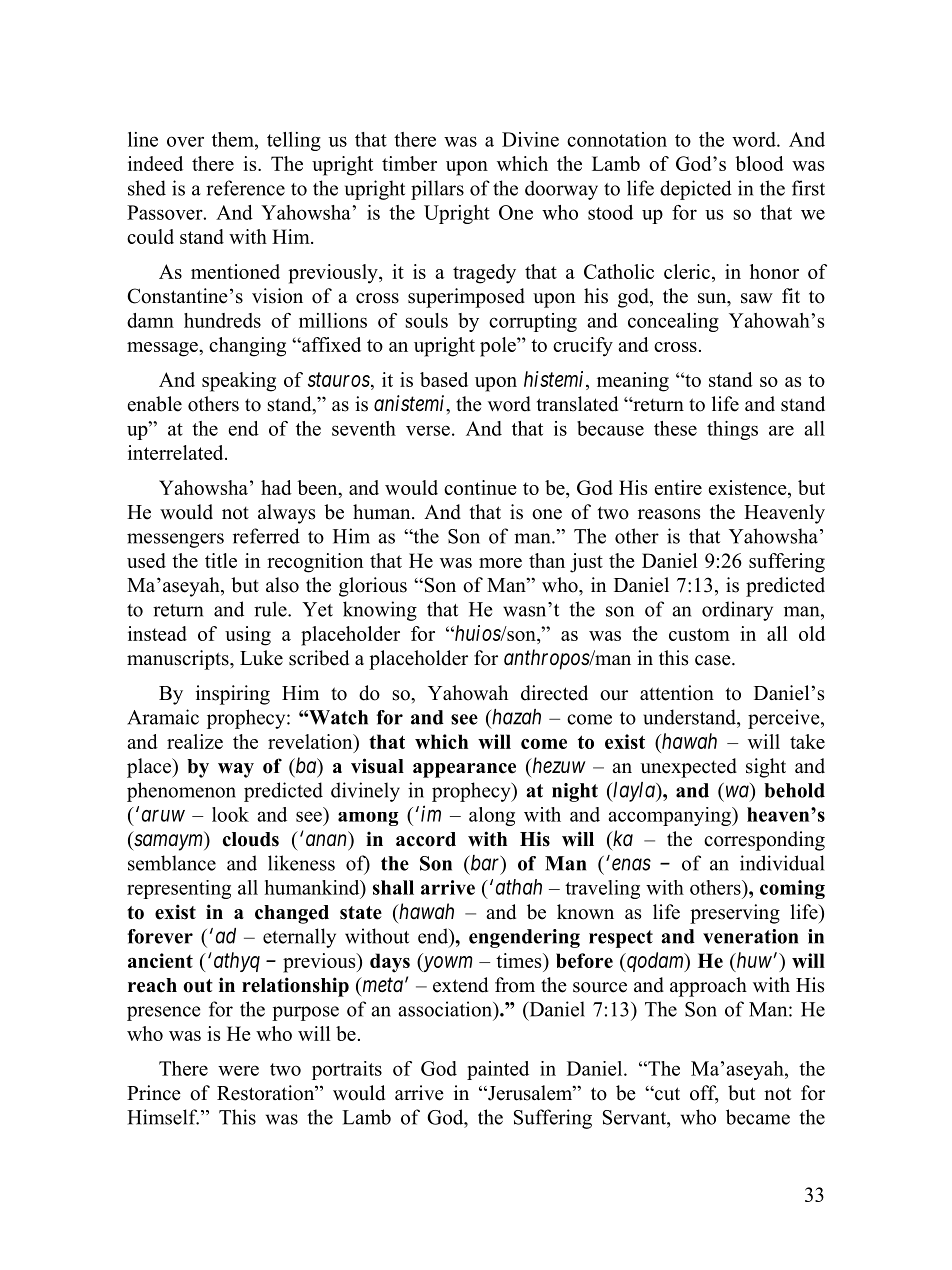  I want to click on blood, so click(759, 163).
